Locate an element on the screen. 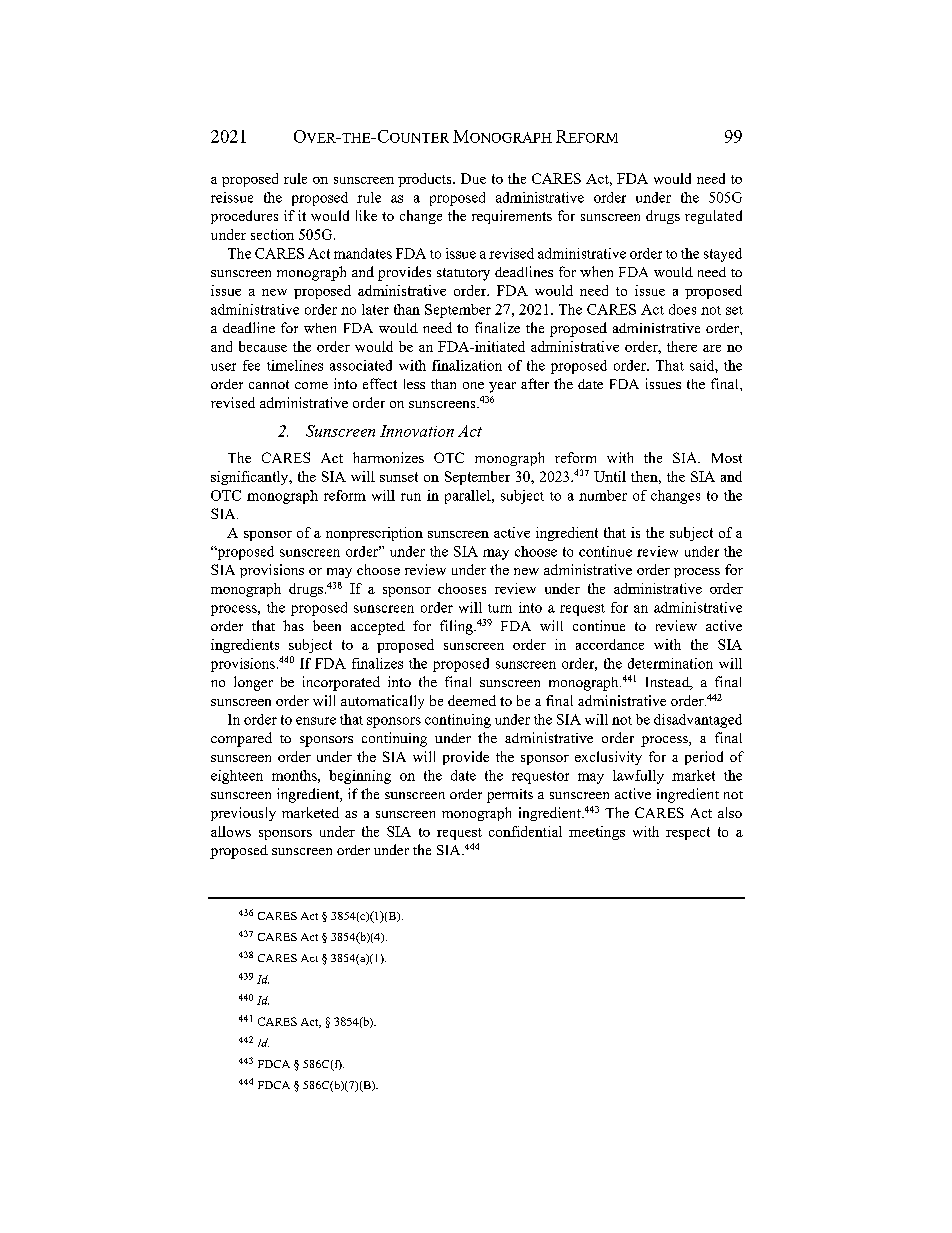 The image size is (952, 1233). Due is located at coordinates (473, 178).
